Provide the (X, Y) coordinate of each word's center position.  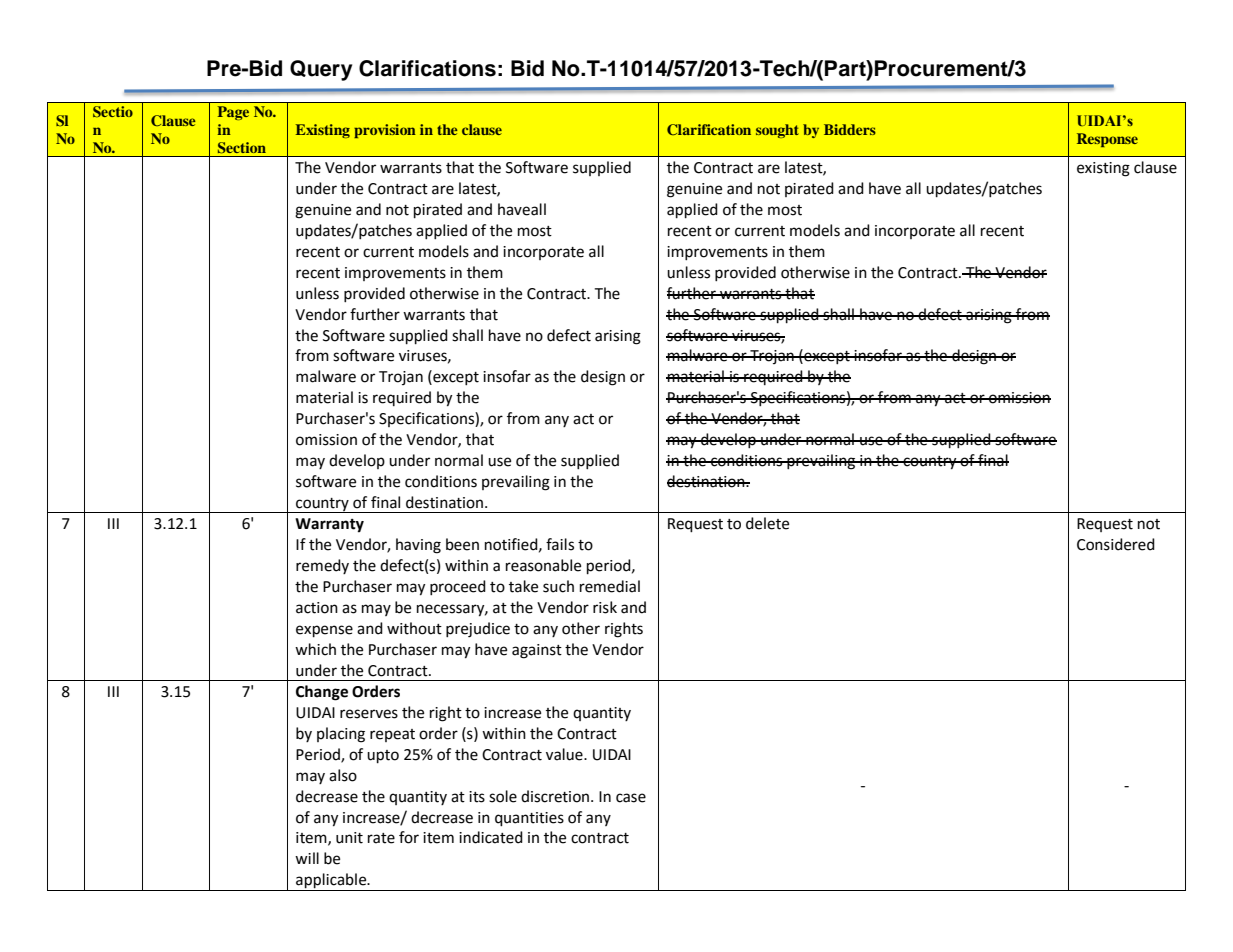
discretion (556, 796)
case (631, 798)
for (409, 837)
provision (385, 131)
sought (777, 131)
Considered (1116, 544)
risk (605, 607)
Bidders (850, 129)
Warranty (329, 525)
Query (321, 70)
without (414, 628)
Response (1107, 140)
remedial (610, 586)
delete (767, 523)
